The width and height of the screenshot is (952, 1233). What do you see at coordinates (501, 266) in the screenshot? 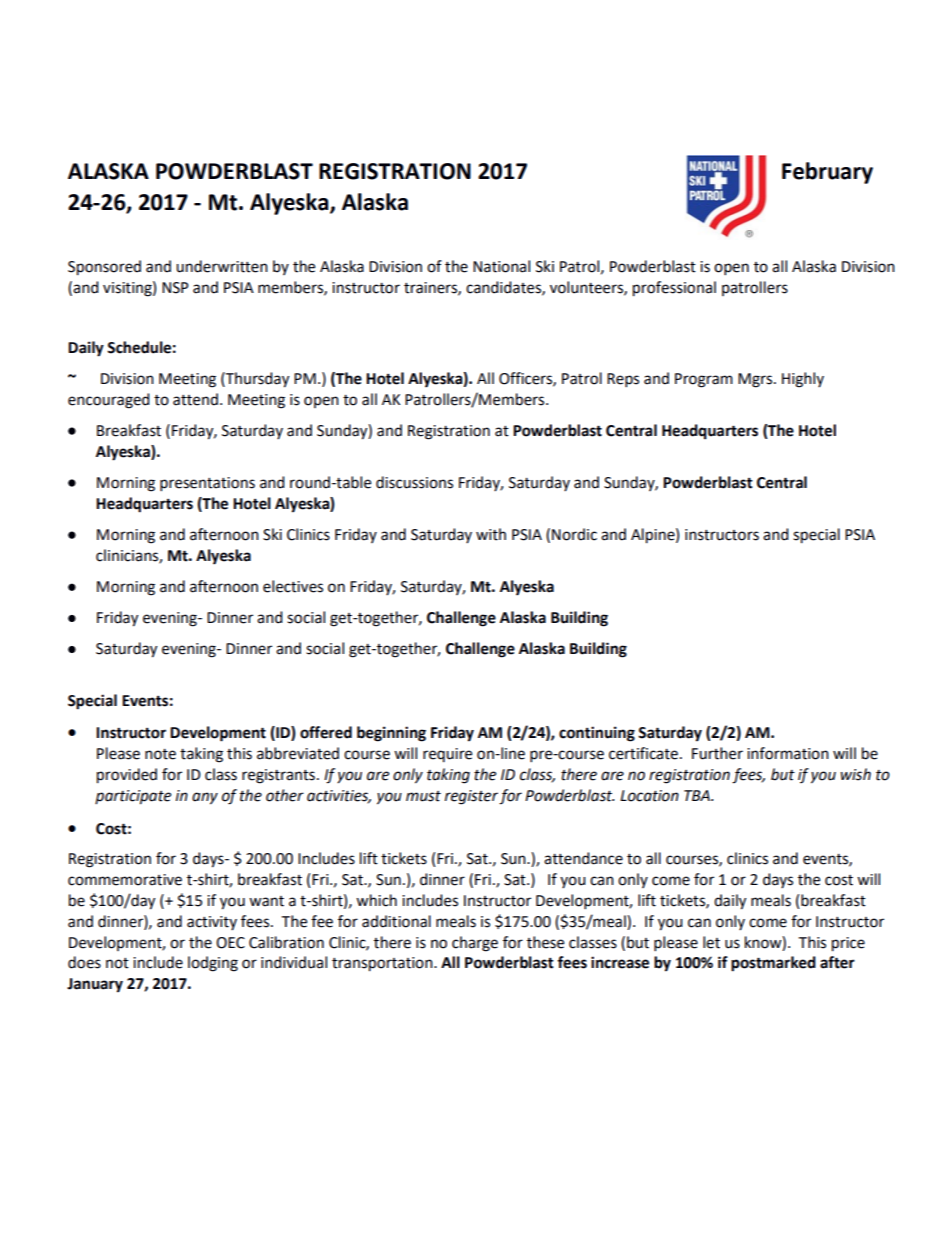
I see `National` at bounding box center [501, 266].
